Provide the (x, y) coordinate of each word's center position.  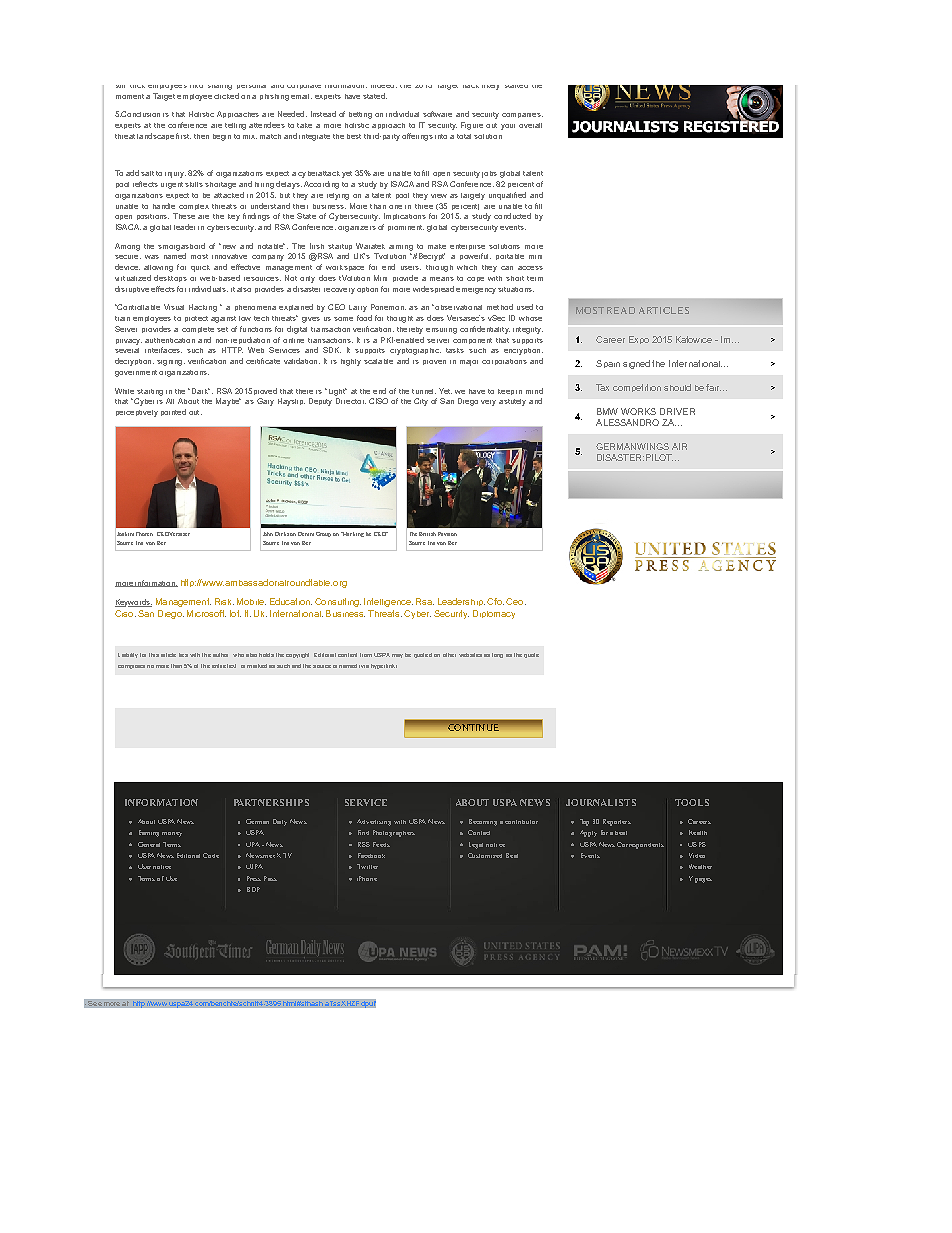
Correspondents (640, 845)
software (437, 114)
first (183, 136)
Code (211, 855)
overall (530, 125)
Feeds (381, 844)
